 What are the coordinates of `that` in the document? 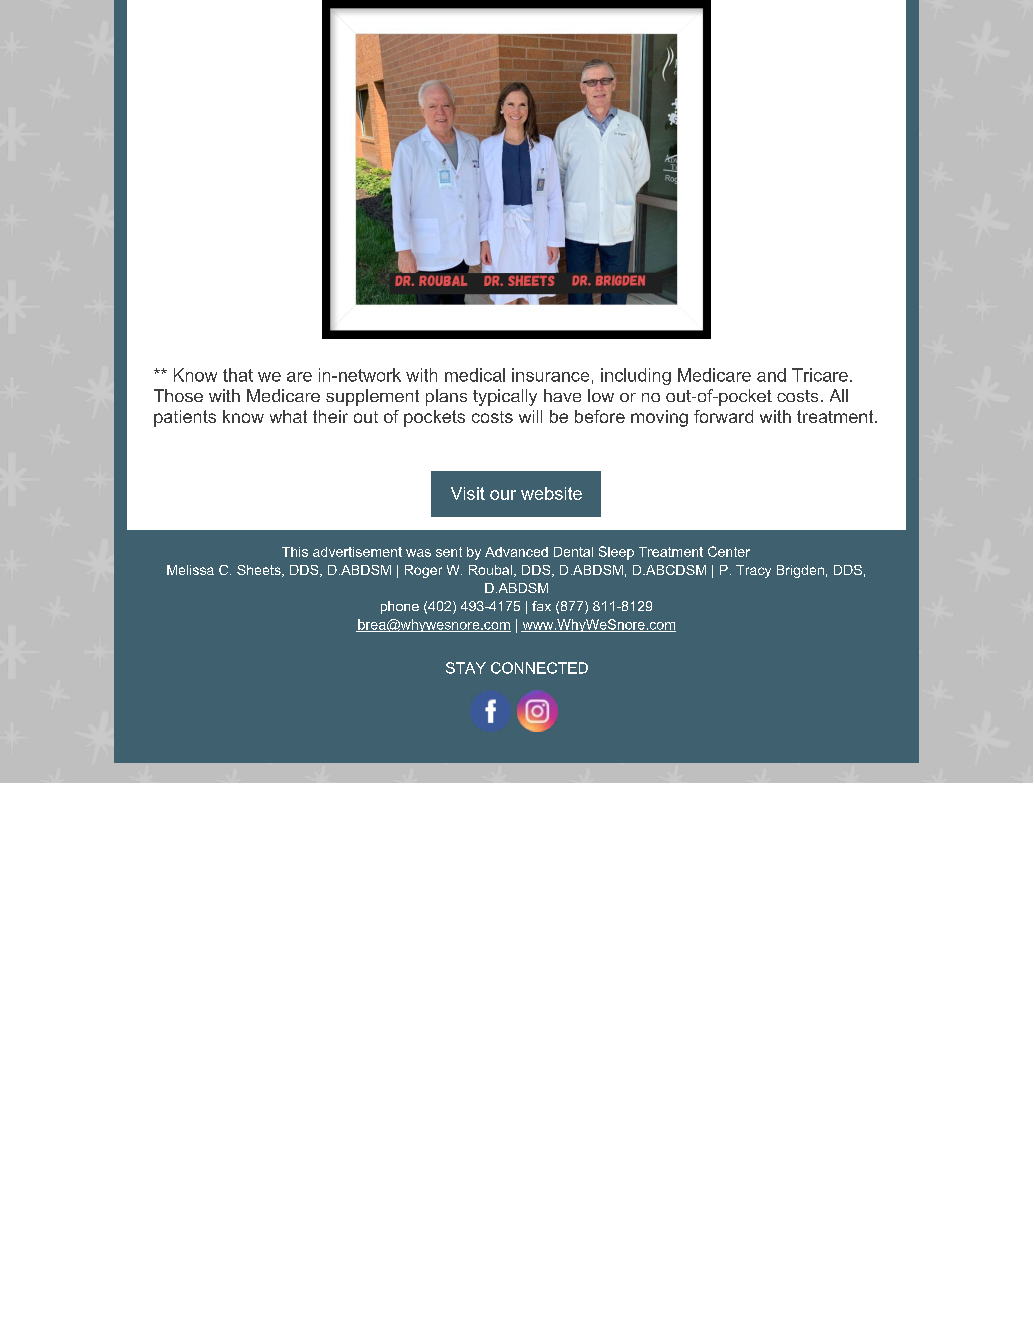 It's located at (238, 375).
